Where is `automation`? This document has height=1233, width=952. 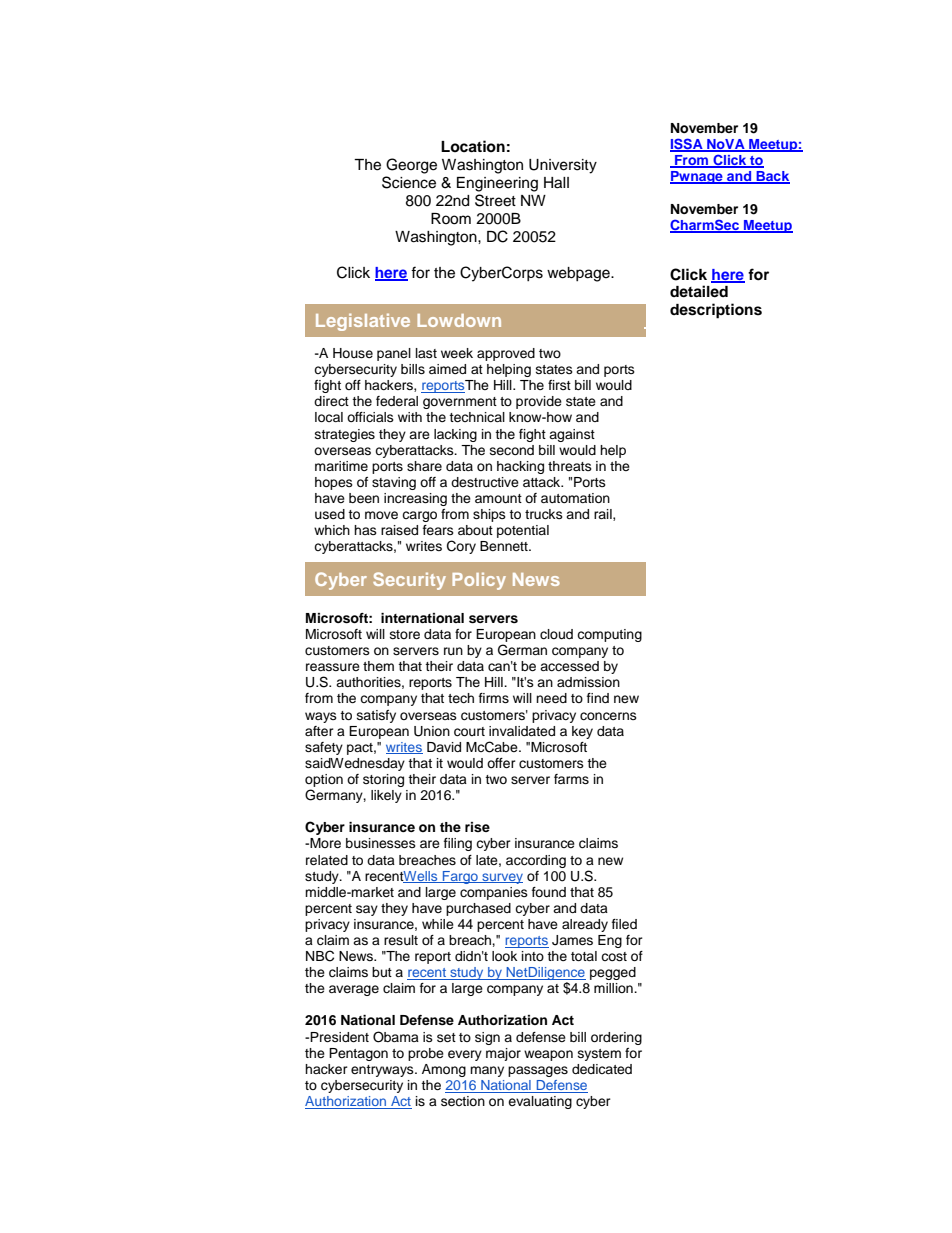
automation is located at coordinates (575, 498).
